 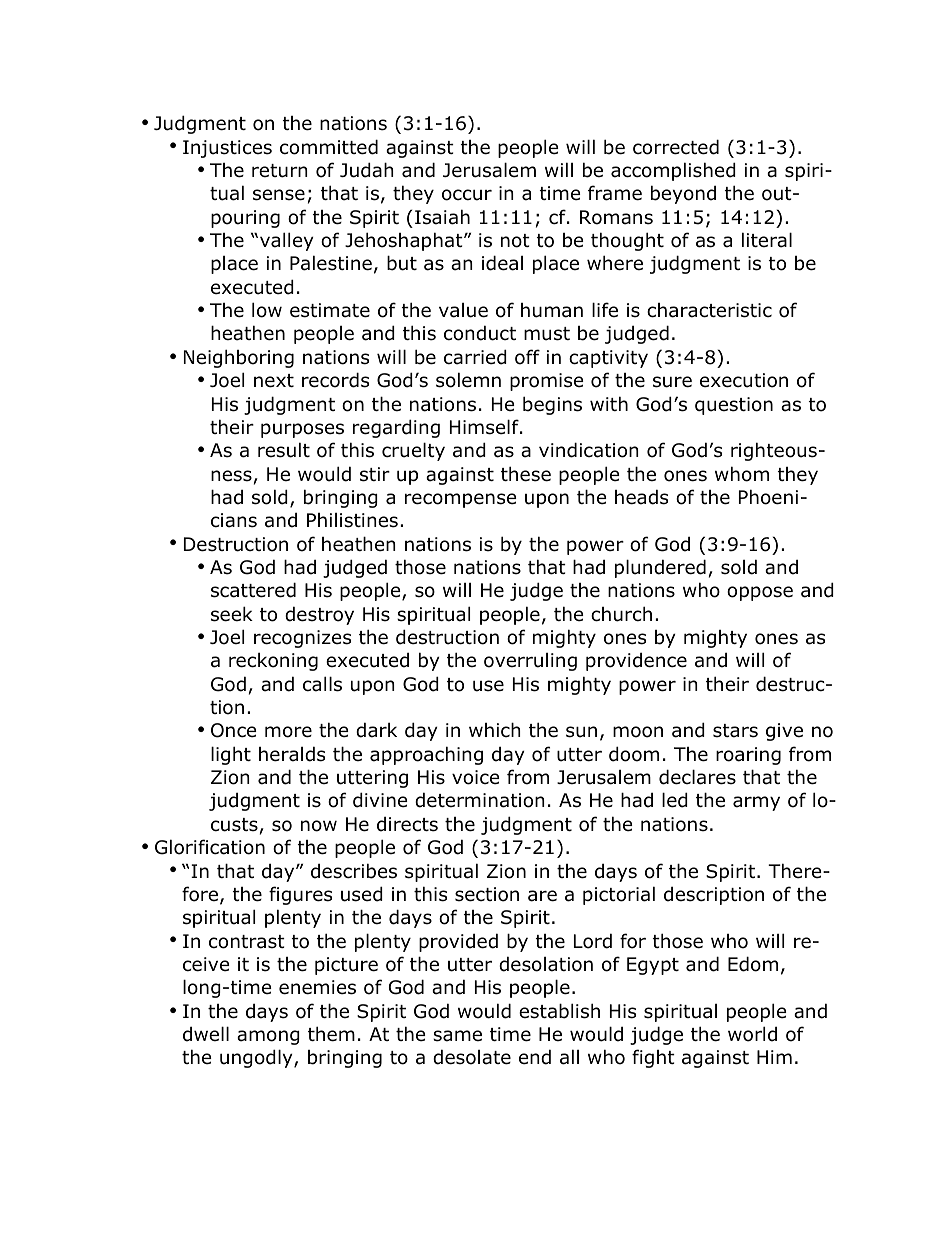 I want to click on among, so click(x=268, y=1037).
